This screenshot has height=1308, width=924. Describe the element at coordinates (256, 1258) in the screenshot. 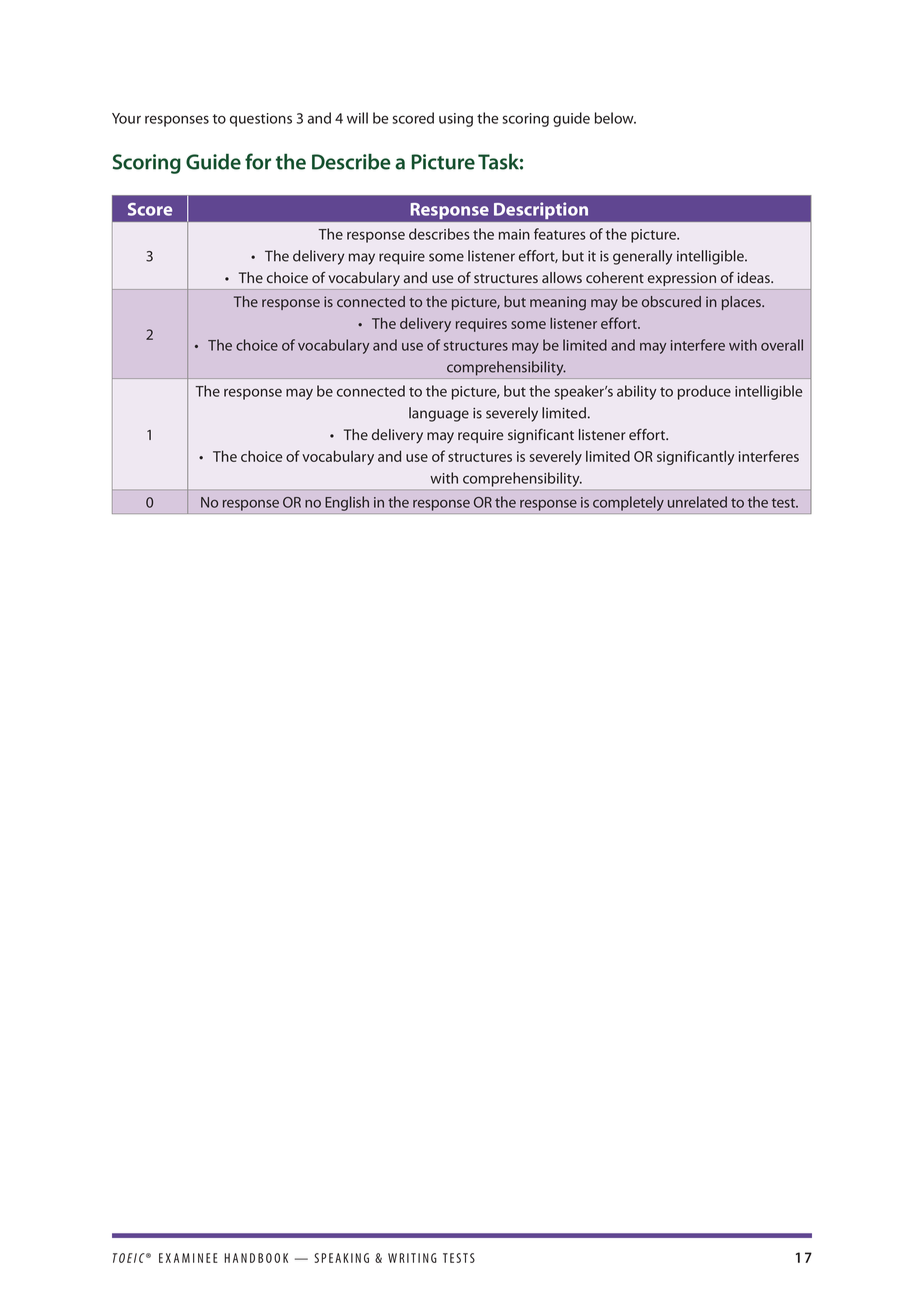

I see `HANDBOOK` at that location.
